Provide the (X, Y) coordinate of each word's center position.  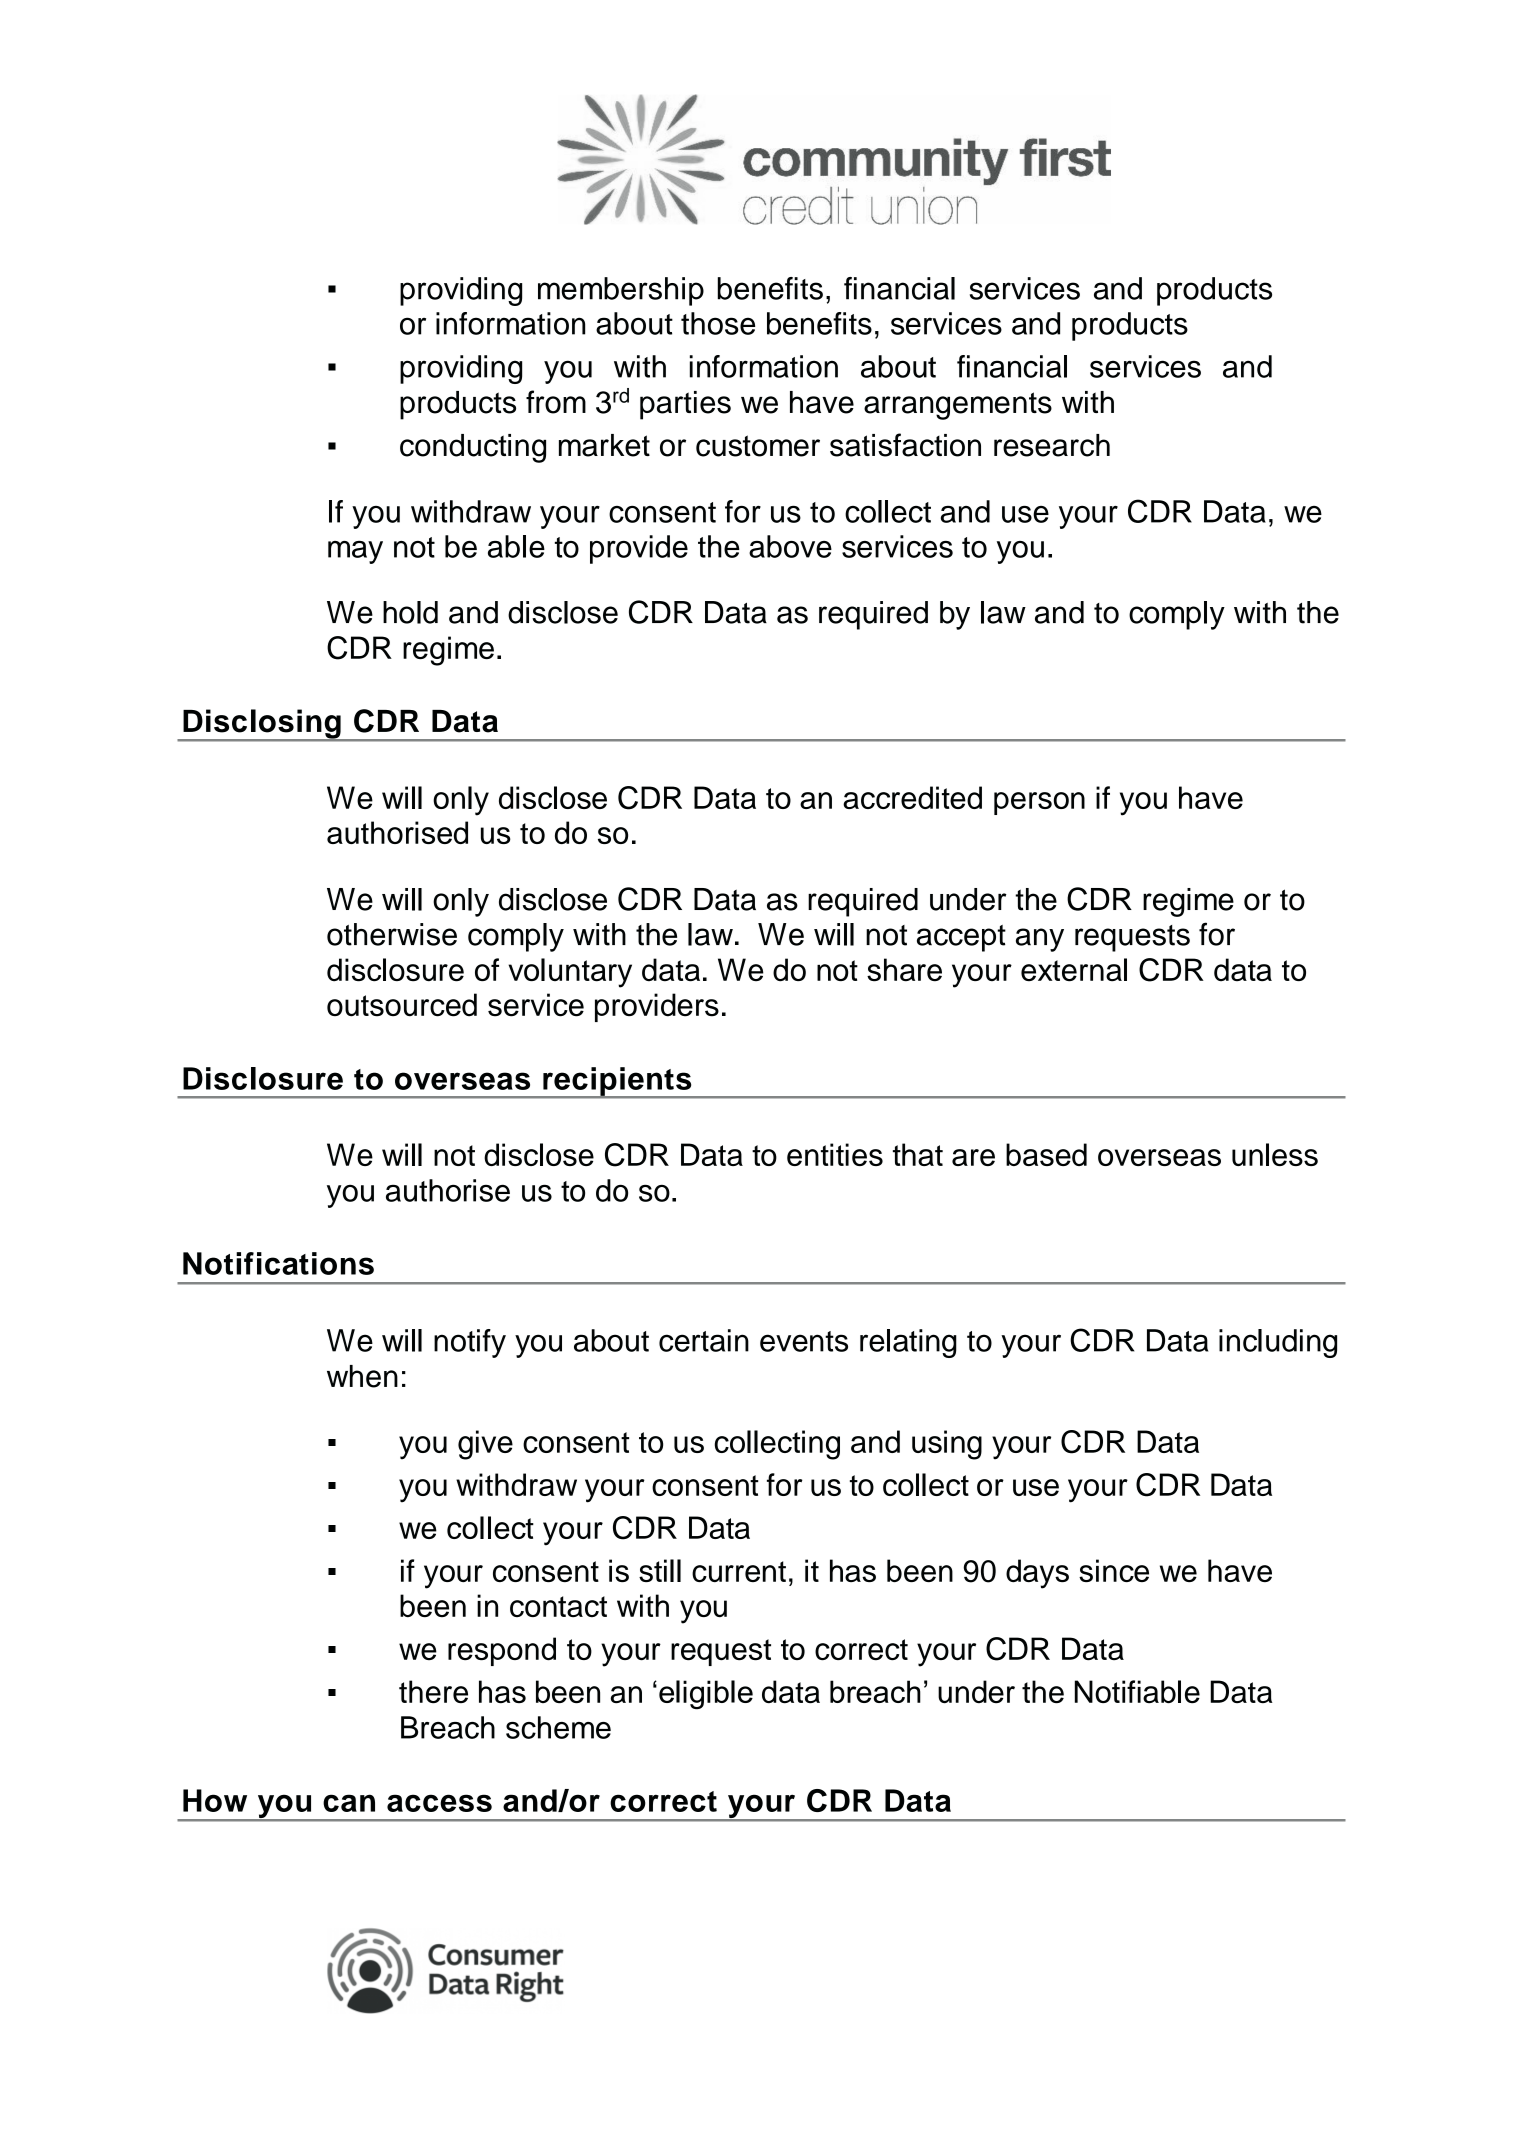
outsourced (402, 1005)
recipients (617, 1082)
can (349, 1803)
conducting (473, 448)
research (1052, 445)
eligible (706, 1695)
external (1074, 970)
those (718, 323)
